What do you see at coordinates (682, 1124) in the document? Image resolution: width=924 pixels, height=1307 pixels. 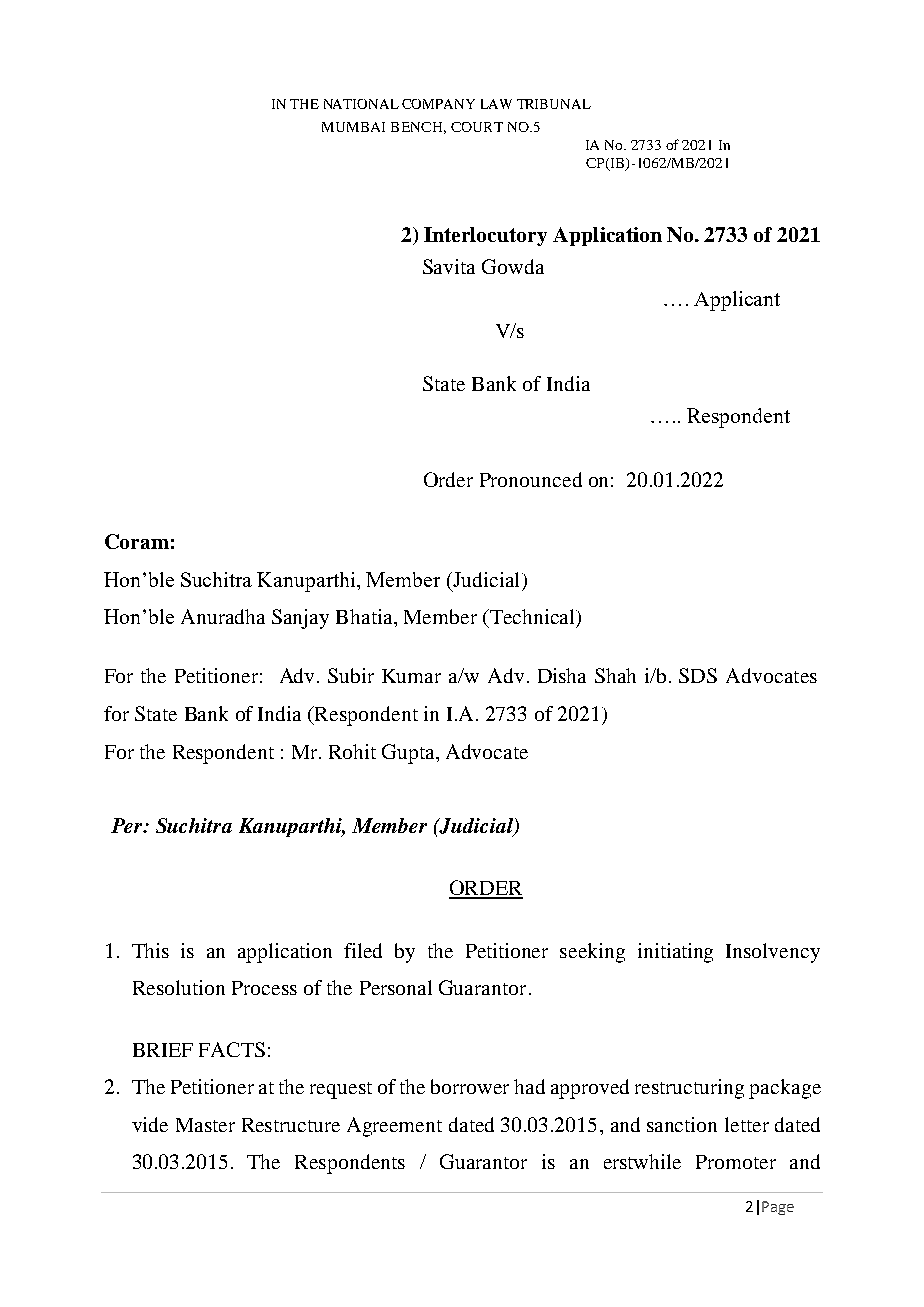 I see `sanction` at bounding box center [682, 1124].
